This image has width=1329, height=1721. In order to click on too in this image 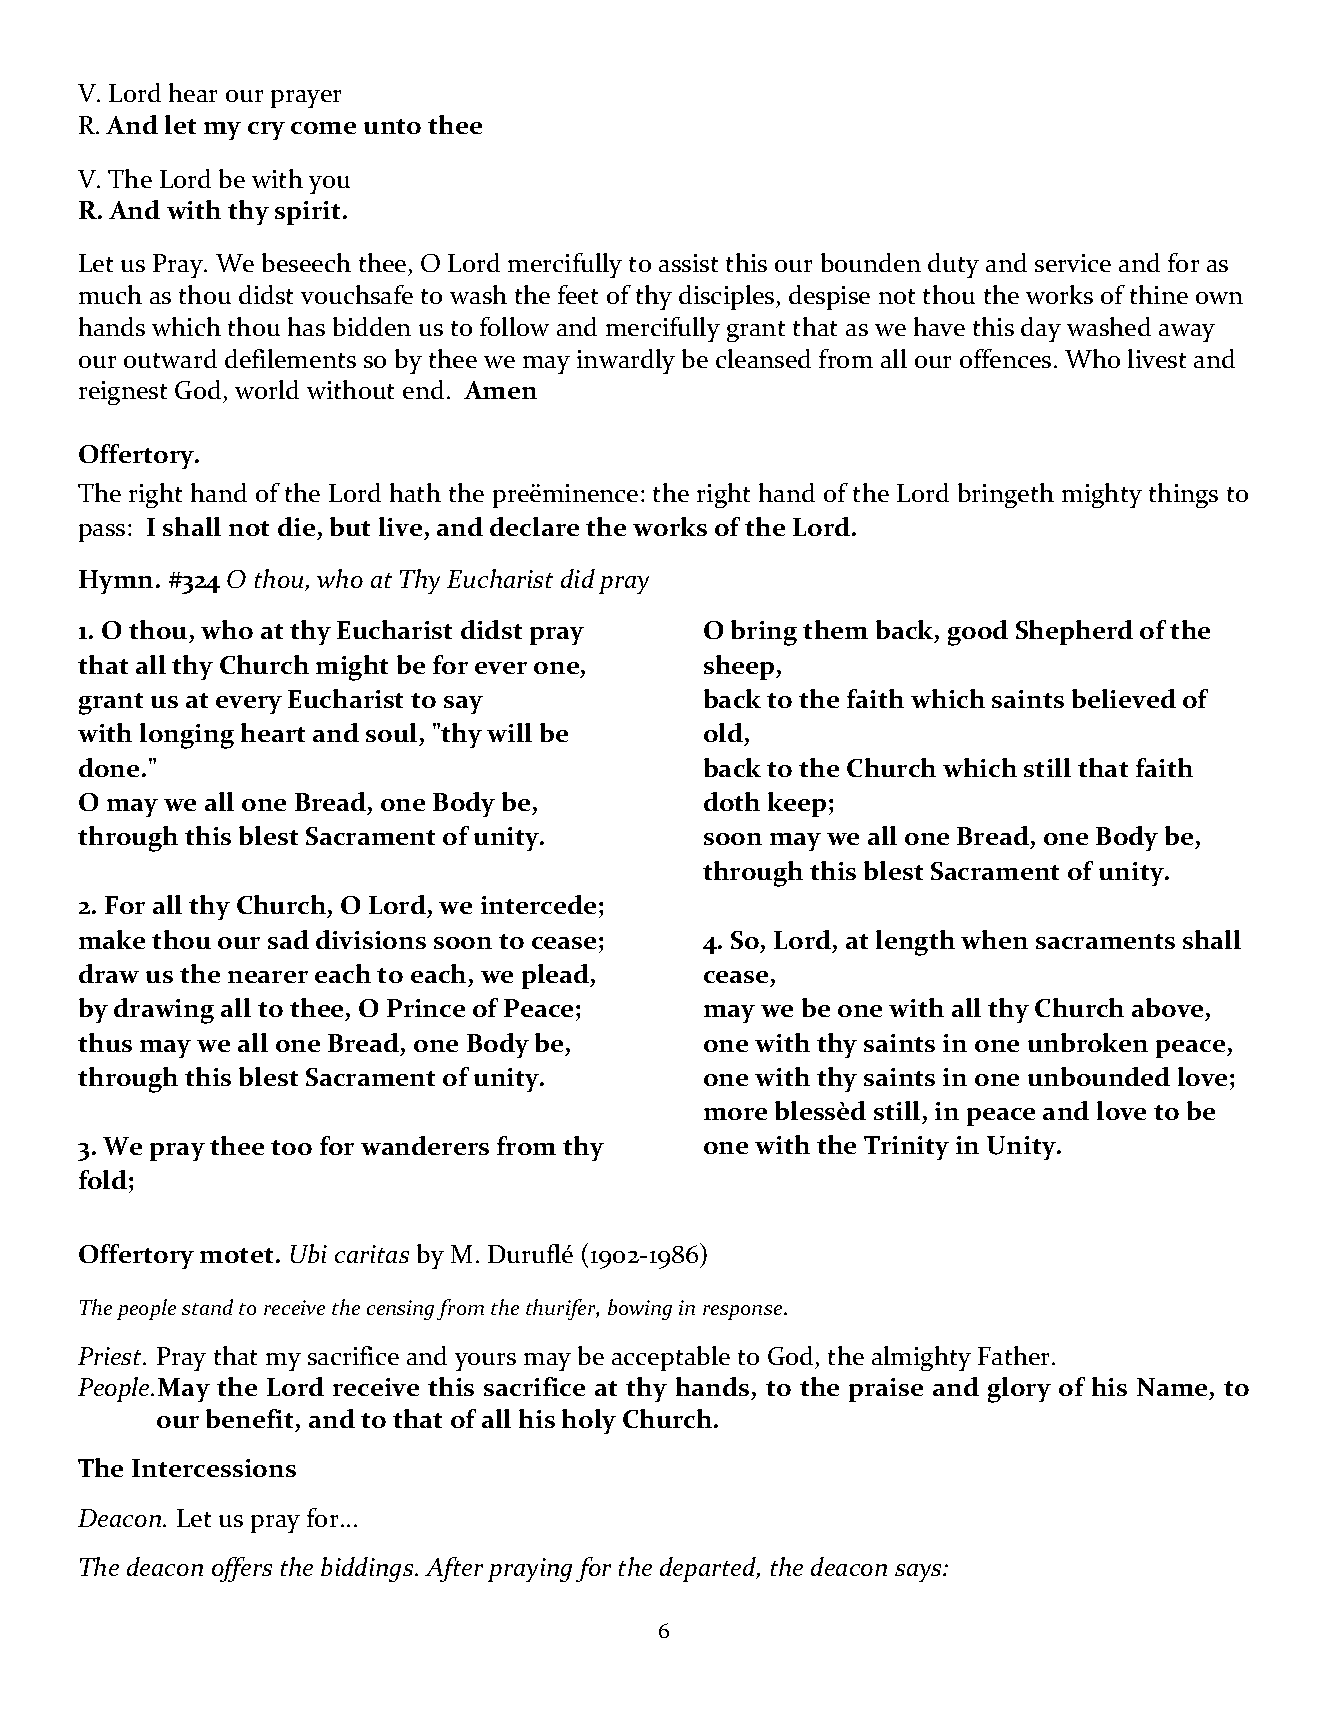, I will do `click(291, 1147)`.
